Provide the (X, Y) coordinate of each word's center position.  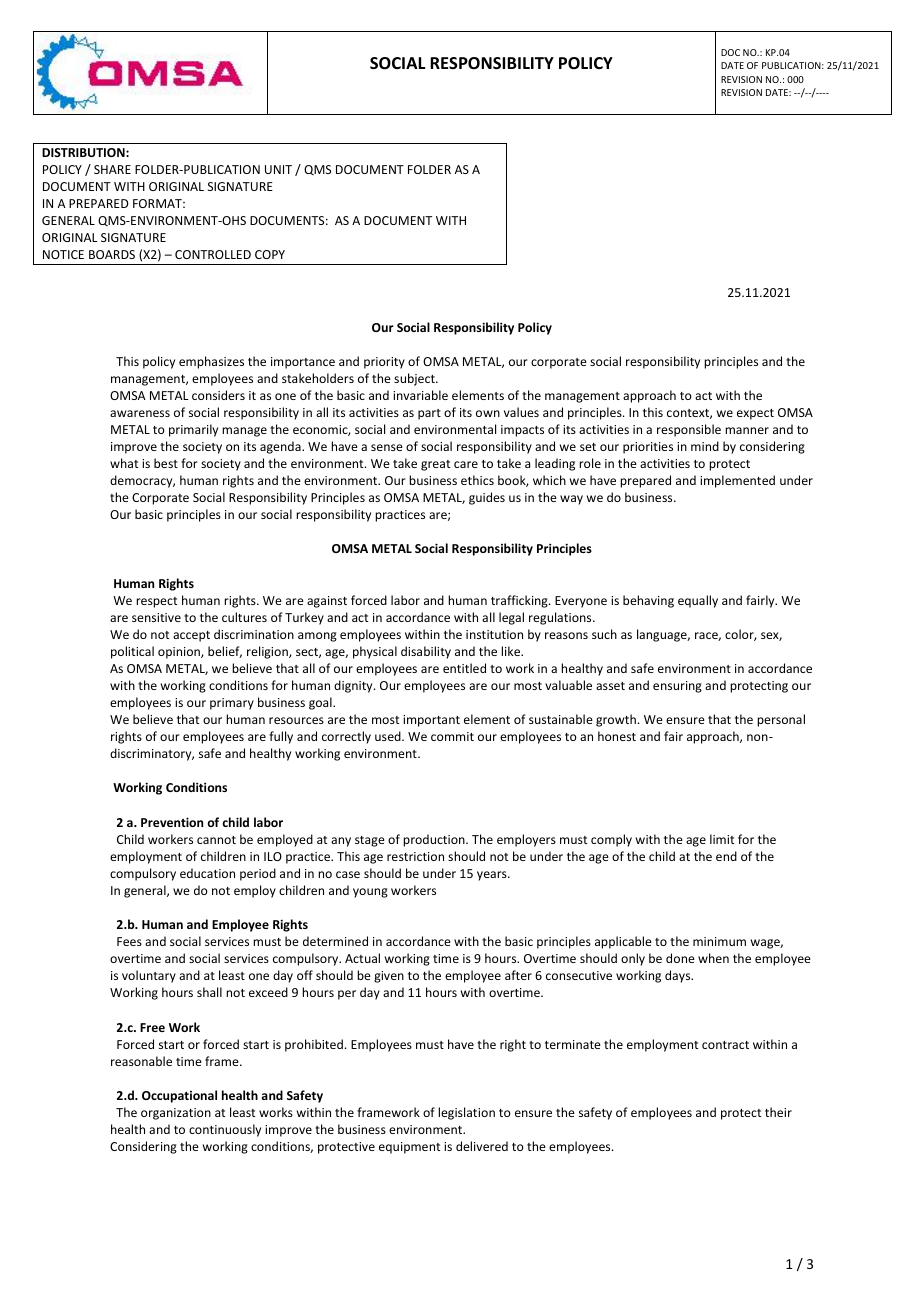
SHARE (112, 169)
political (132, 652)
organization (176, 1114)
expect (755, 414)
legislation (466, 1113)
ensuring (677, 687)
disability (426, 652)
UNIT (278, 169)
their (778, 1112)
